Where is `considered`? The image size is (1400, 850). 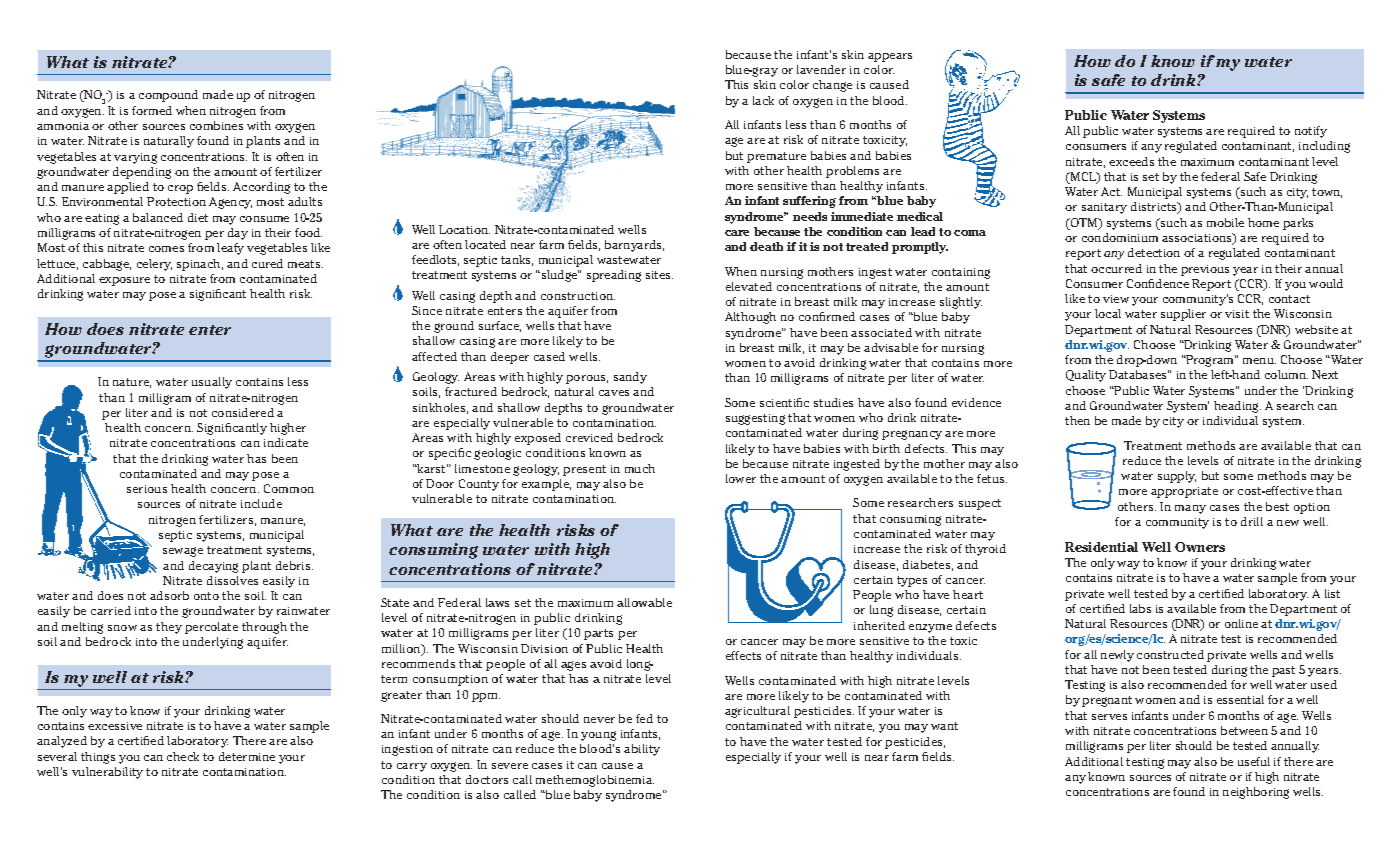
considered is located at coordinates (243, 412).
